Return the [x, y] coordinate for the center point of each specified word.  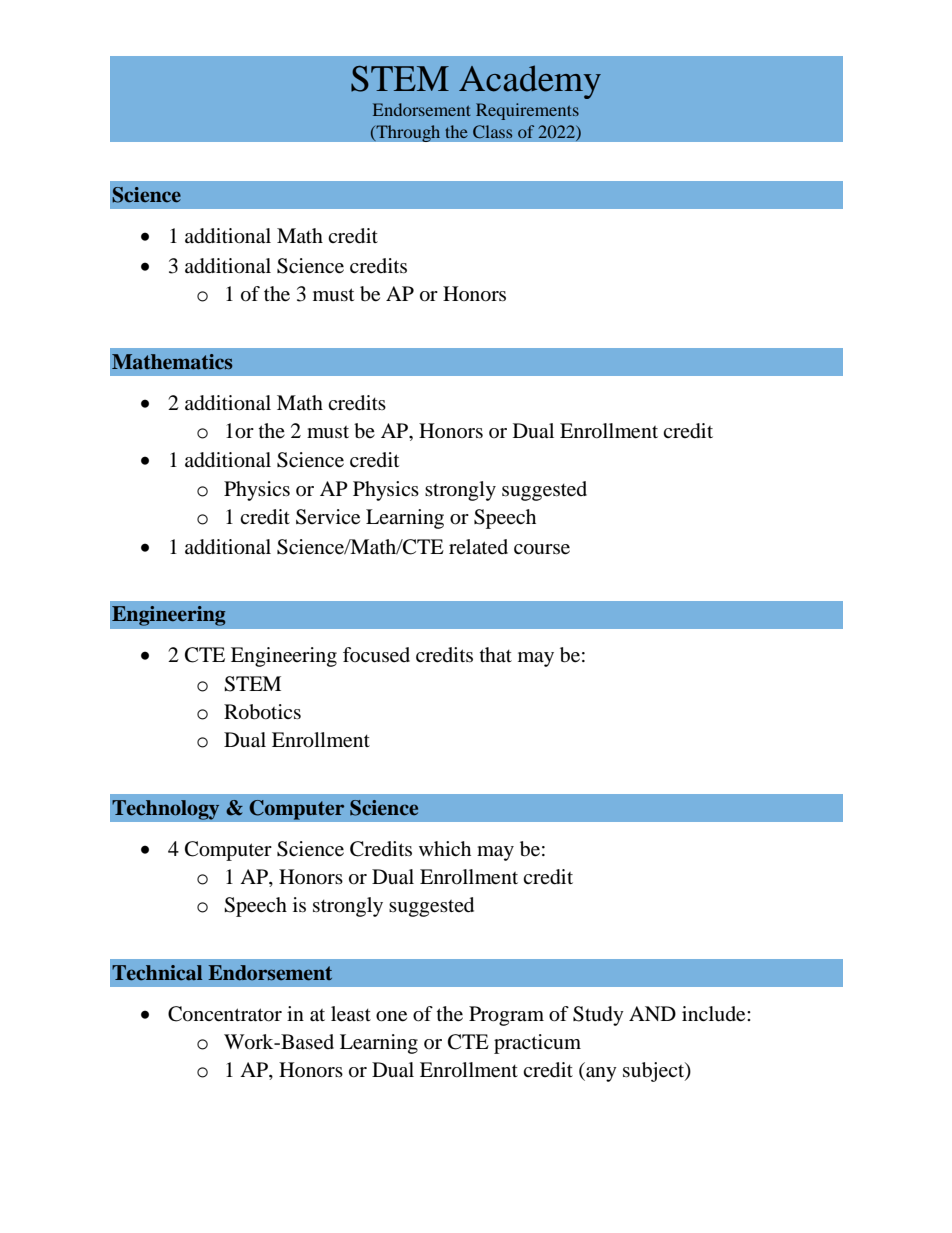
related [478, 547]
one [391, 1016]
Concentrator [225, 1014]
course [542, 549]
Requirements [527, 111]
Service [328, 517]
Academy [530, 82]
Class [492, 131]
